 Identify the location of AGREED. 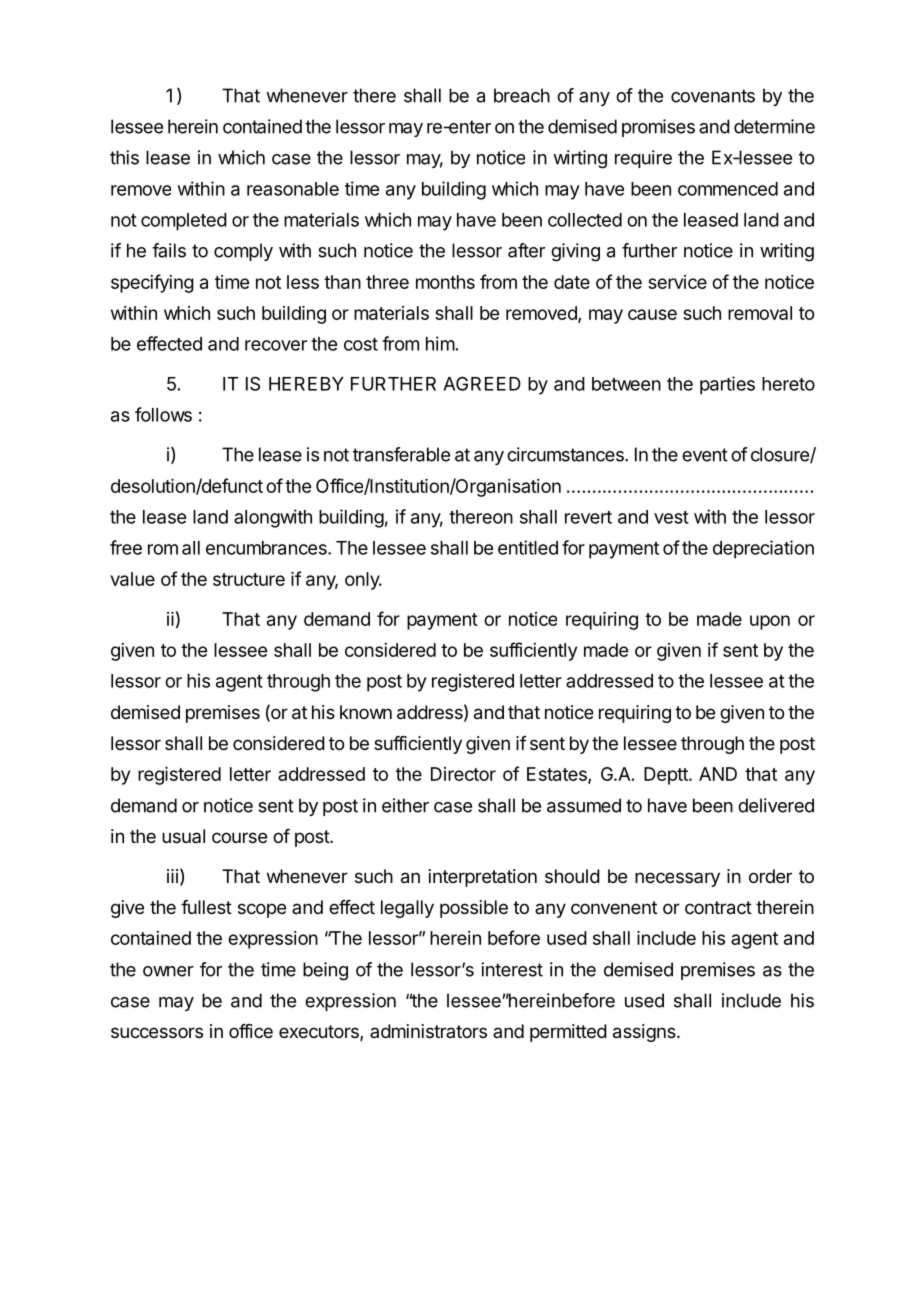
(482, 383).
